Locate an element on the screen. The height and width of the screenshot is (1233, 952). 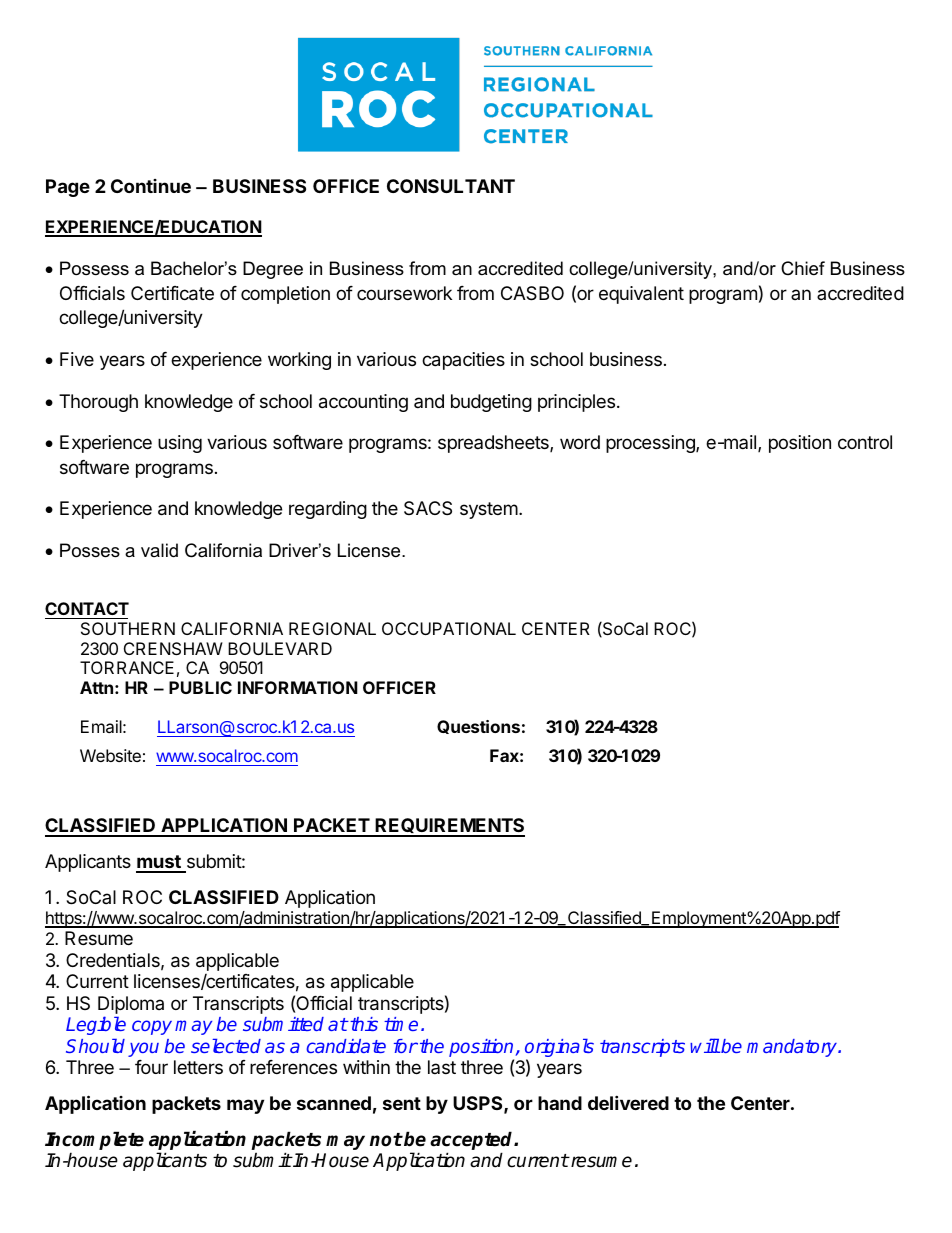
system is located at coordinates (489, 510).
